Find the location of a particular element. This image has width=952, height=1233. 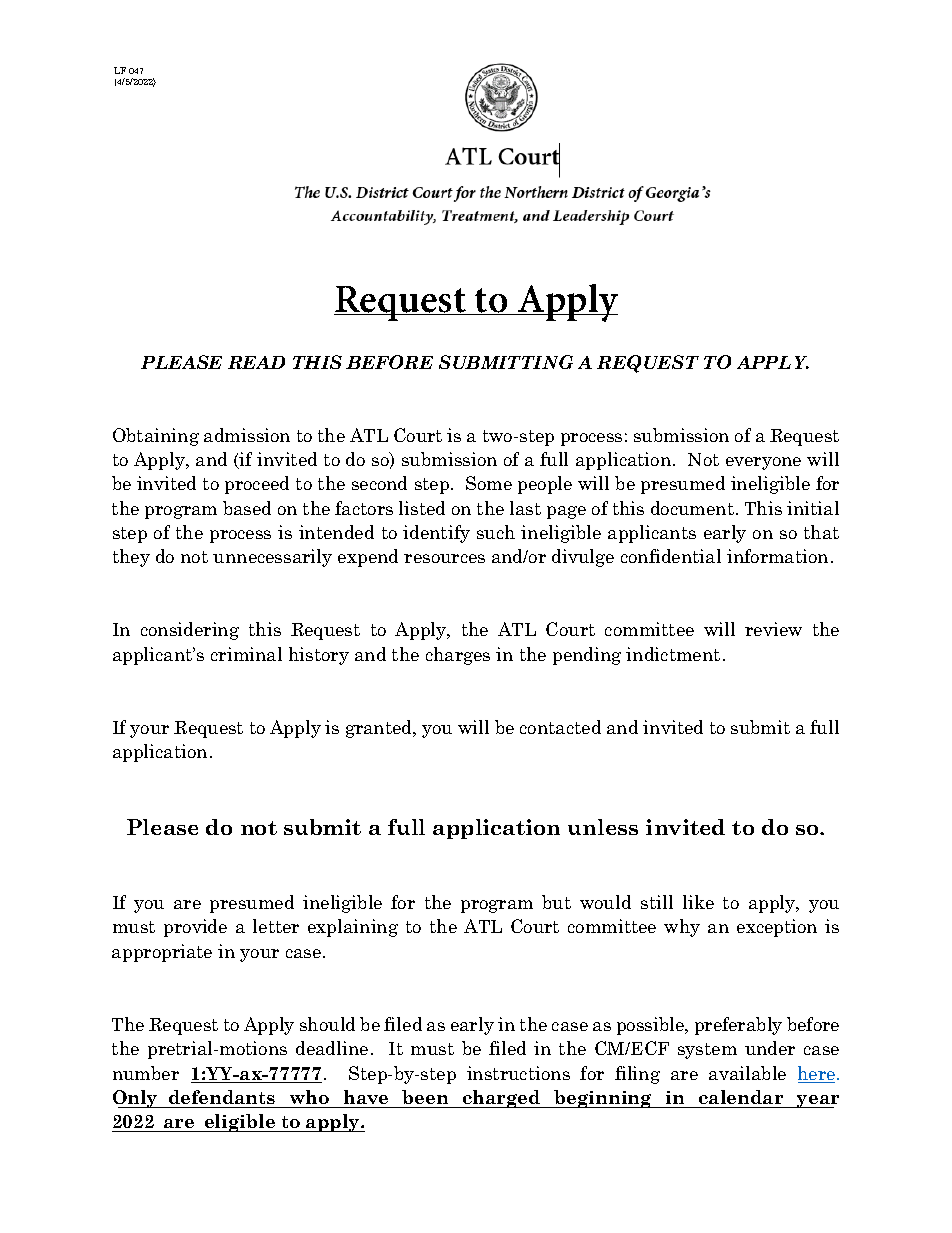

everyone is located at coordinates (763, 463).
